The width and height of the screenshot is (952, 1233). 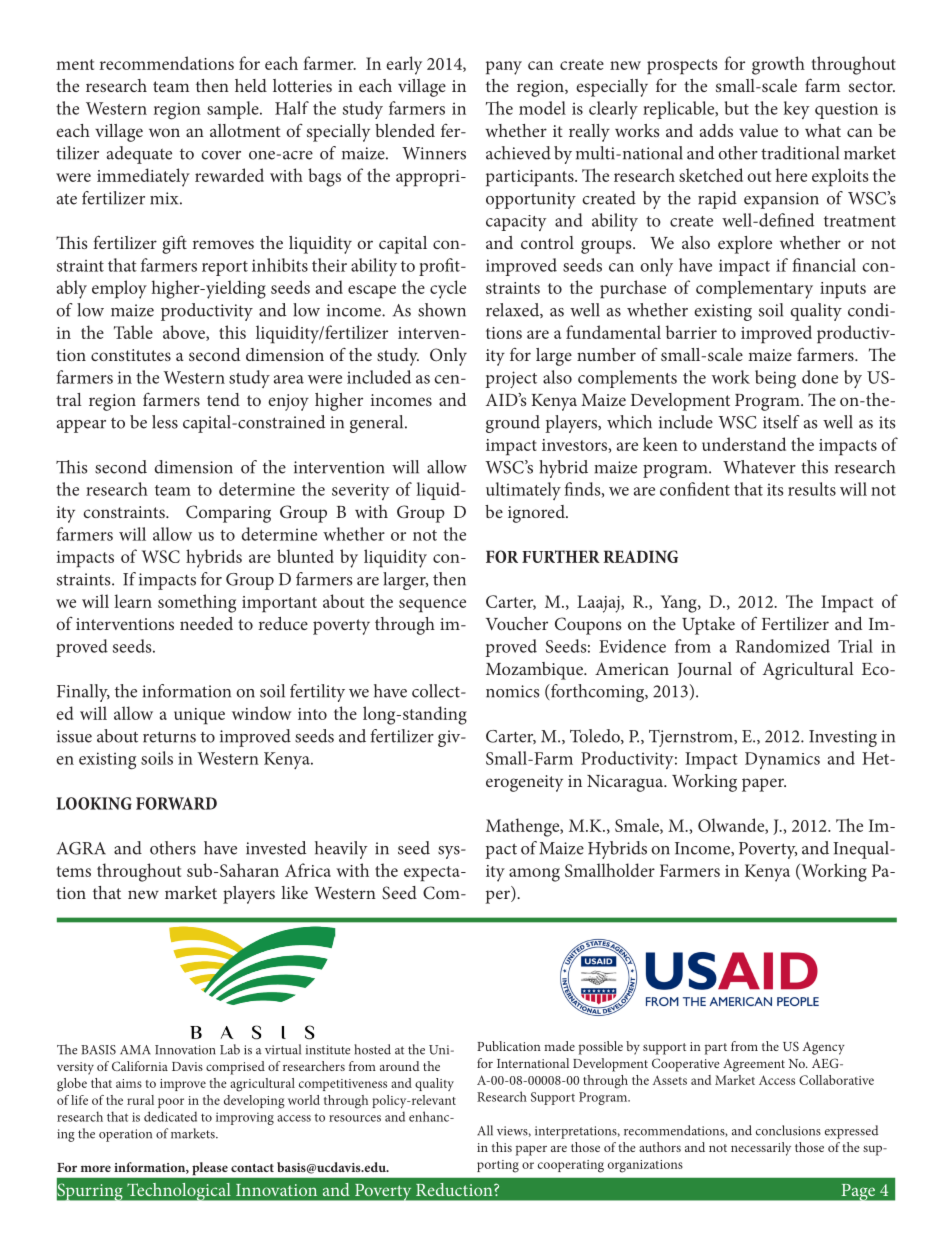 What do you see at coordinates (442, 310) in the screenshot?
I see `shown` at bounding box center [442, 310].
